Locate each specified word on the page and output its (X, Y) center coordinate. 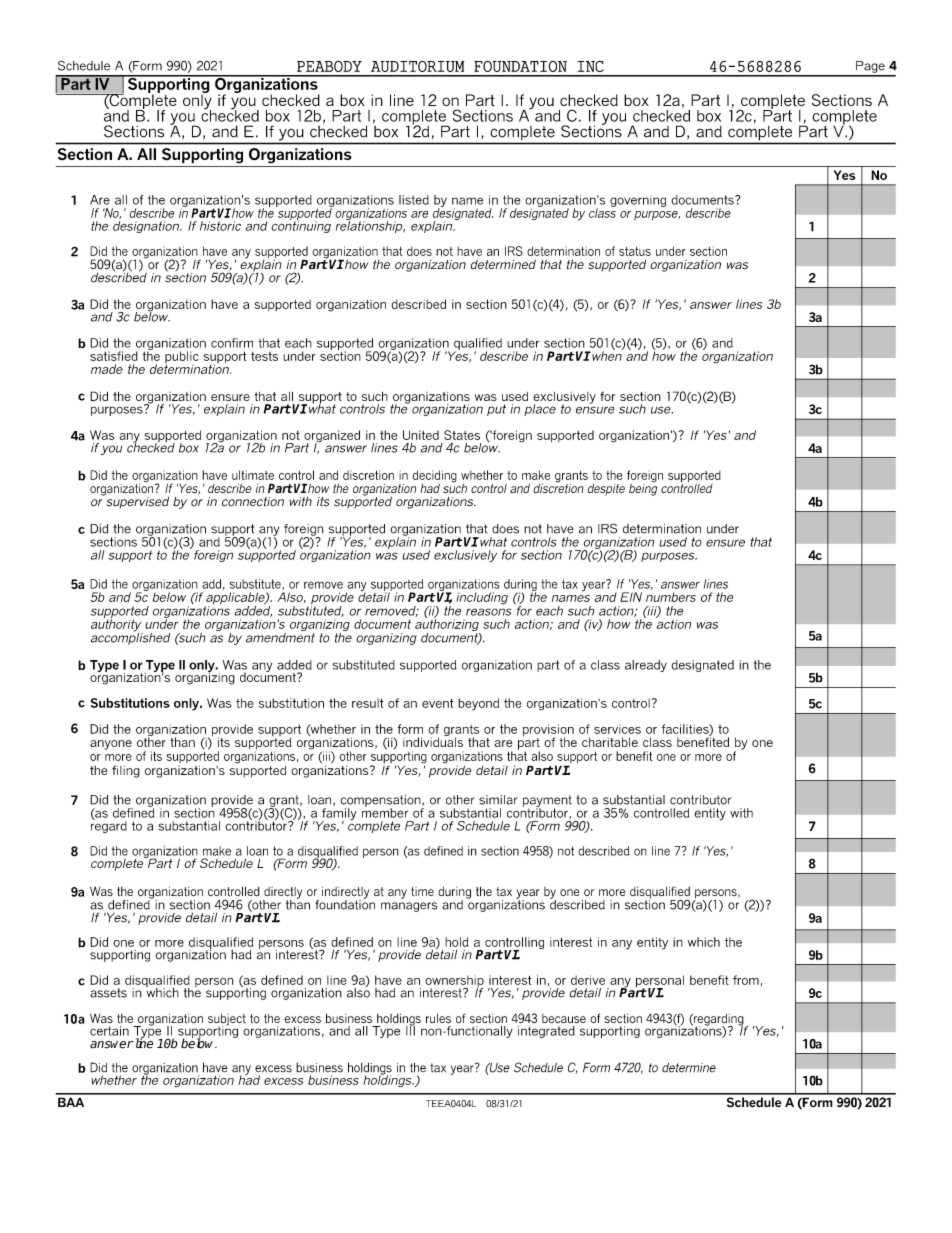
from (746, 980)
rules (438, 1018)
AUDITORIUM (417, 66)
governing (638, 201)
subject (227, 1021)
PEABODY (329, 66)
